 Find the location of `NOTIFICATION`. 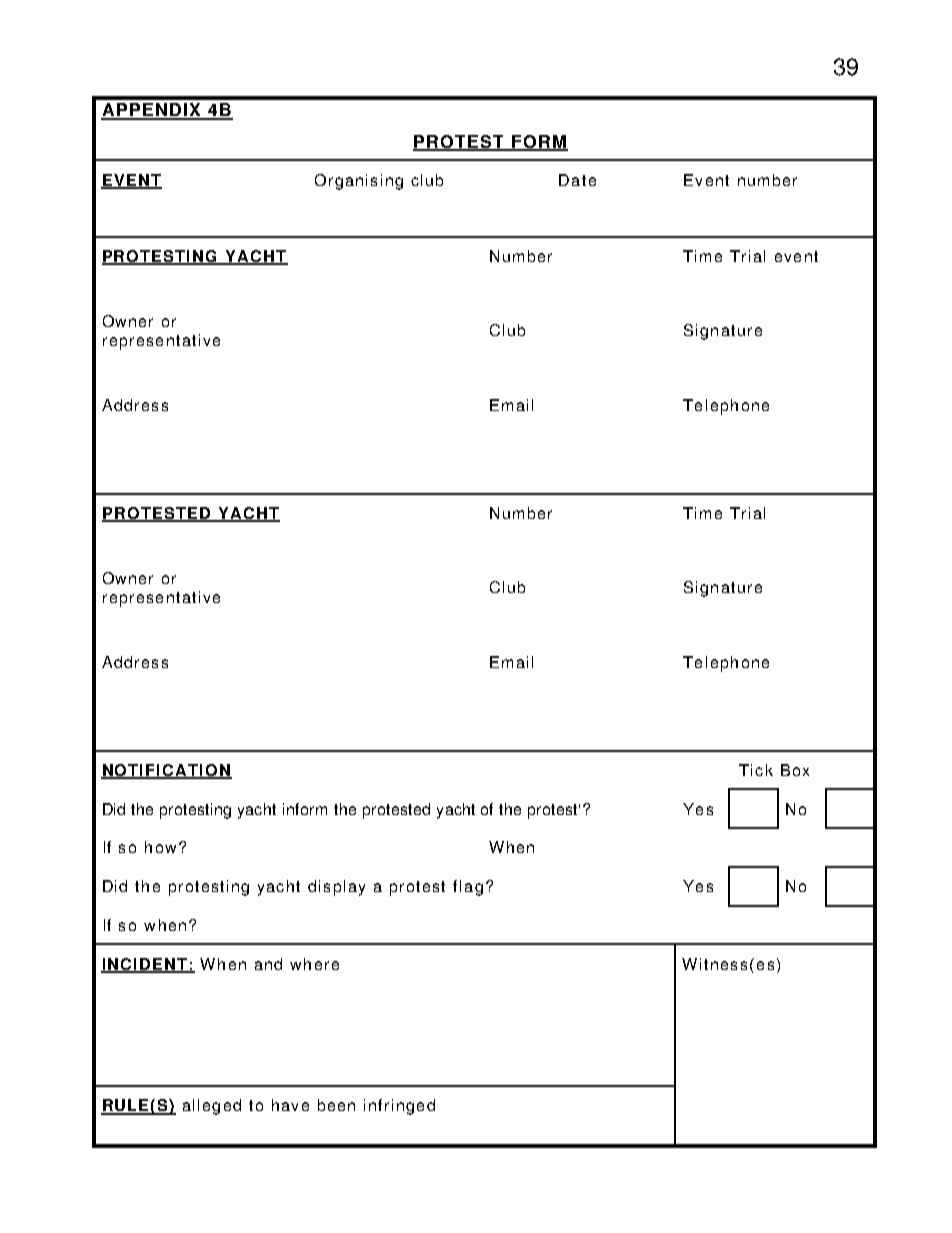

NOTIFICATION is located at coordinates (166, 771).
